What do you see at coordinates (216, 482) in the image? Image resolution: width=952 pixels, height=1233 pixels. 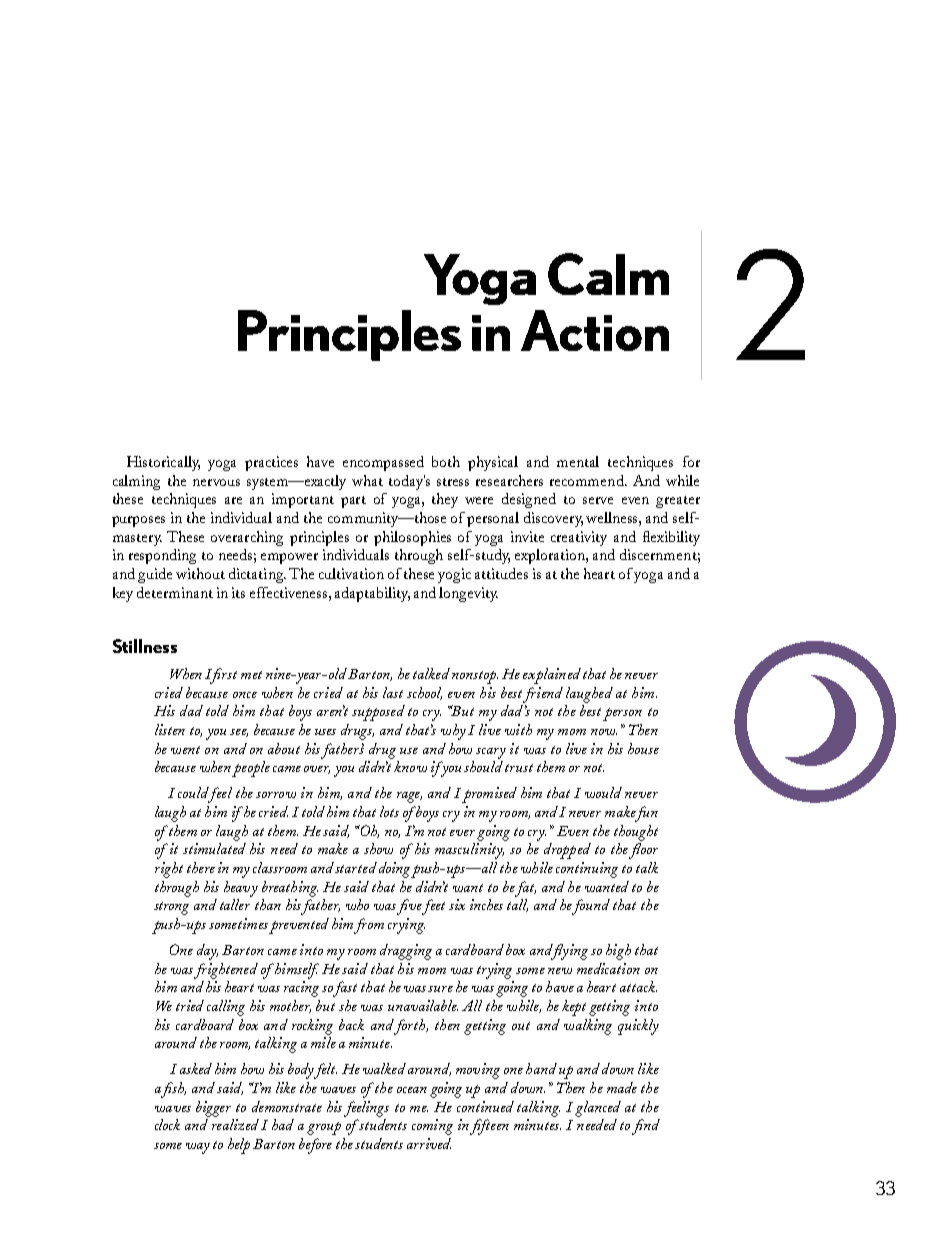 I see `nervous` at bounding box center [216, 482].
